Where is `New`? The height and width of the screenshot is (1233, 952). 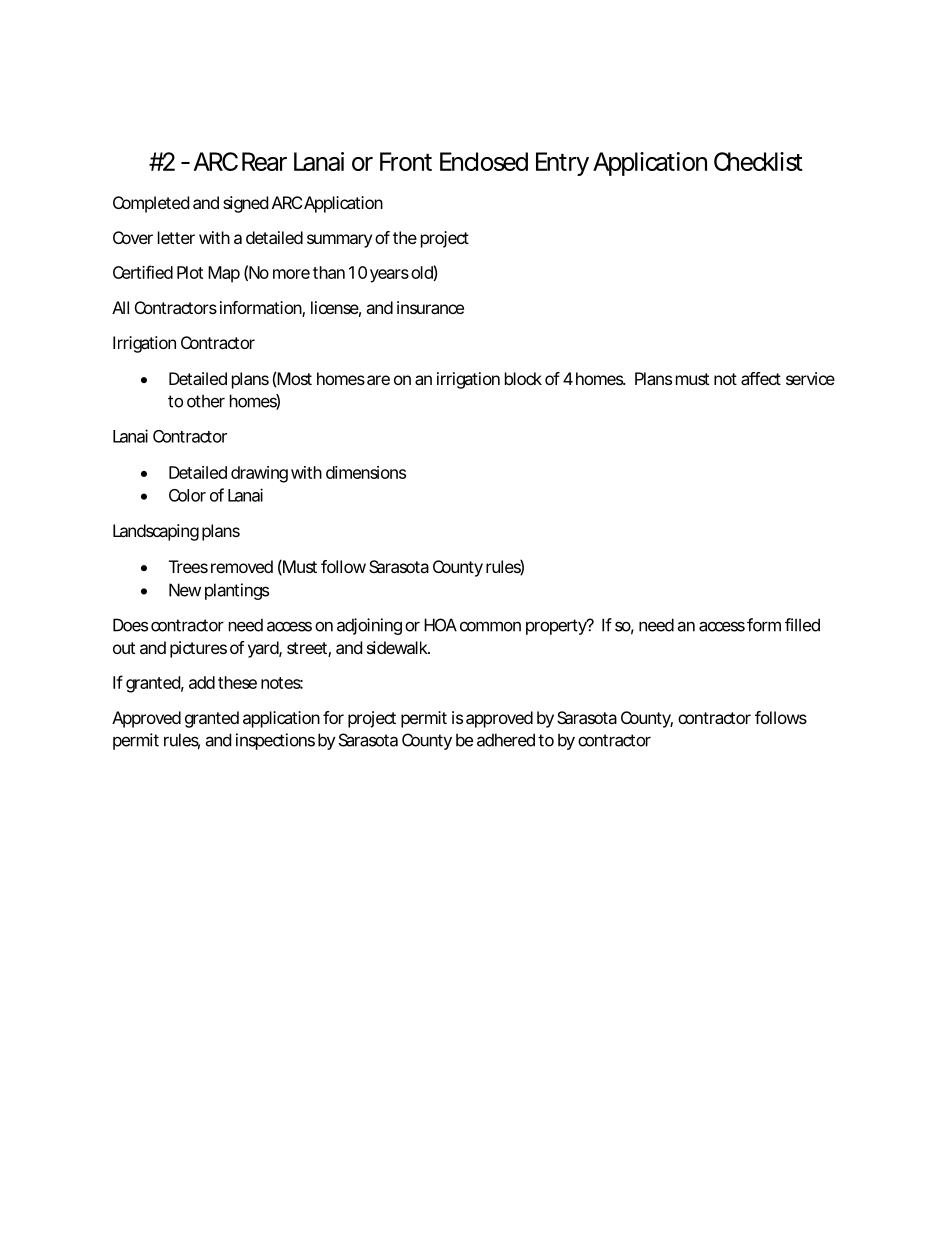 New is located at coordinates (185, 590).
